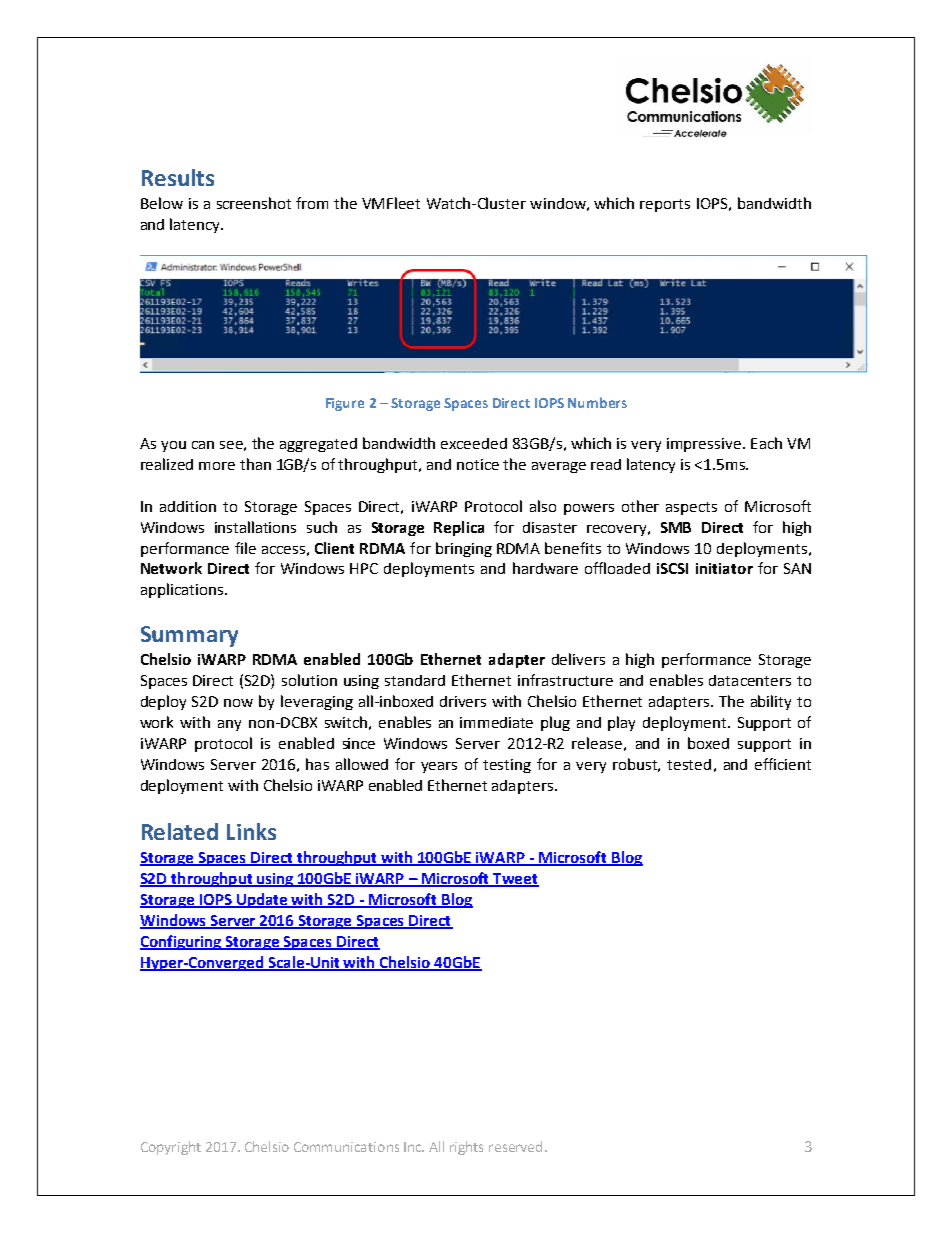 Image resolution: width=952 pixels, height=1233 pixels. I want to click on screenshot, so click(254, 203).
